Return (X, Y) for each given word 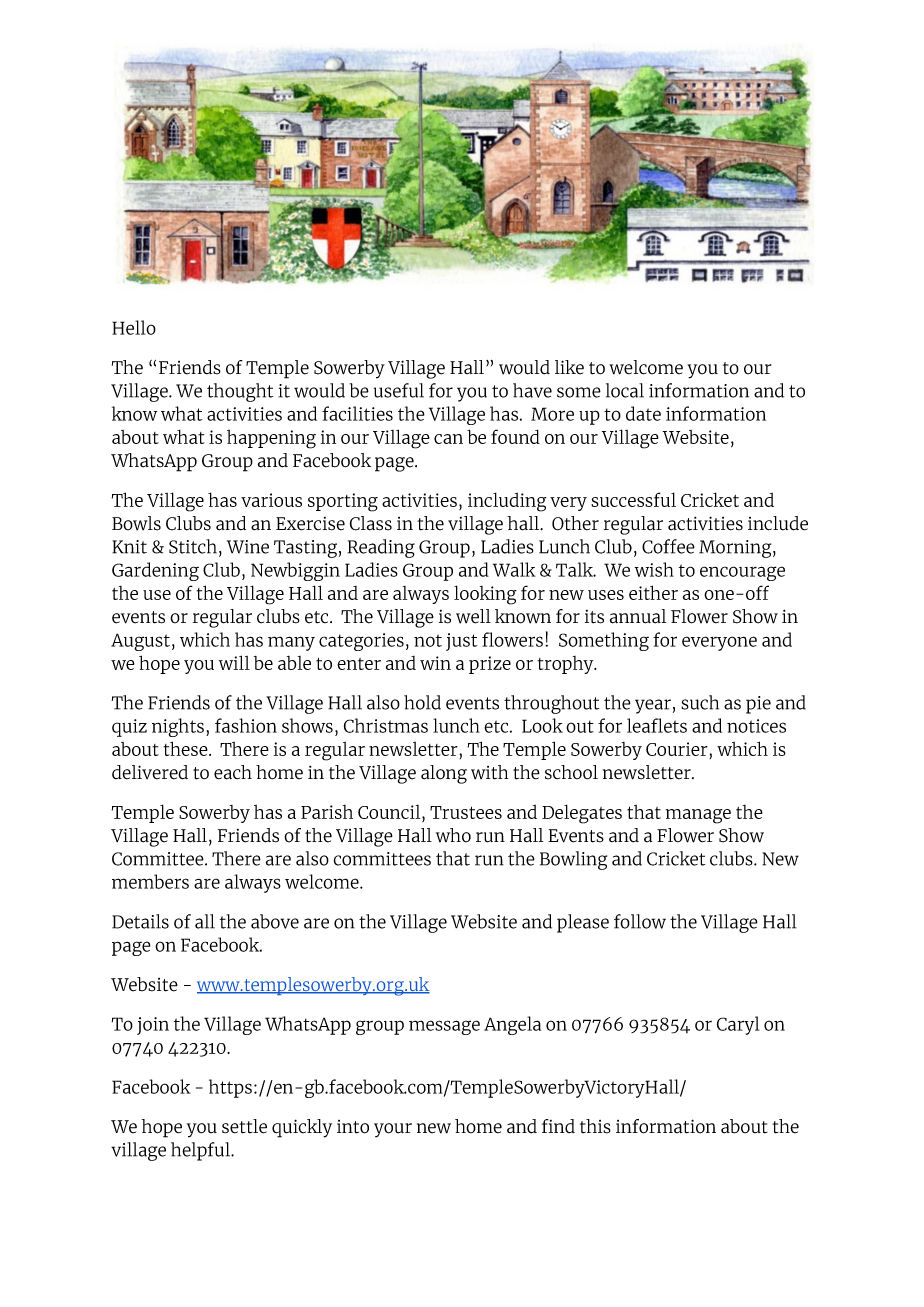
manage (698, 816)
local (625, 390)
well (473, 616)
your (393, 1130)
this (595, 1126)
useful (399, 390)
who (453, 835)
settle (244, 1126)
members (150, 881)
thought (240, 392)
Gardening (155, 571)
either (653, 592)
